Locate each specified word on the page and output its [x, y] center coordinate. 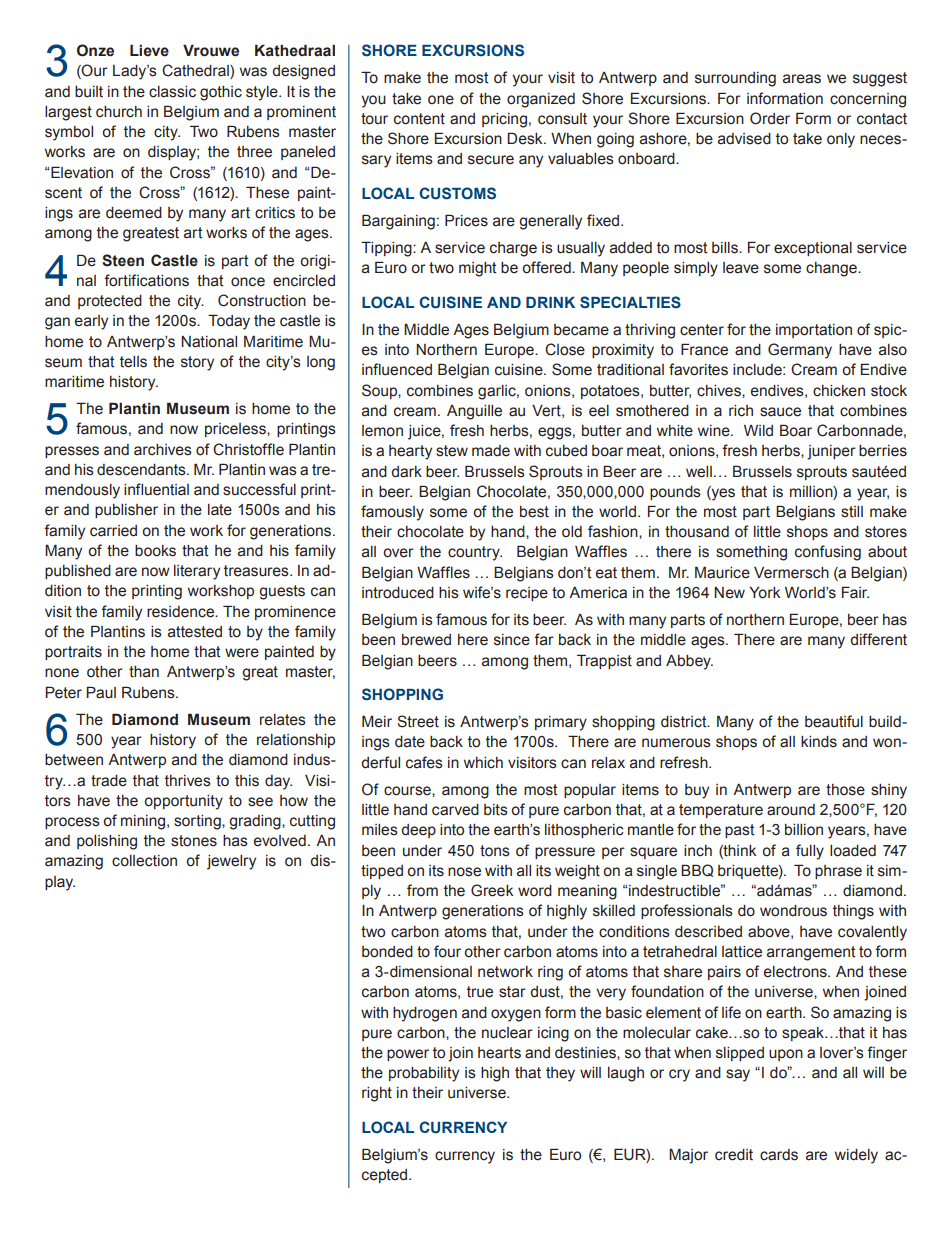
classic [172, 92]
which [483, 763]
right [377, 1094]
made [491, 451]
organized [541, 100]
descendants [142, 470]
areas [802, 79]
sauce [780, 412]
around [791, 810]
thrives [188, 781]
